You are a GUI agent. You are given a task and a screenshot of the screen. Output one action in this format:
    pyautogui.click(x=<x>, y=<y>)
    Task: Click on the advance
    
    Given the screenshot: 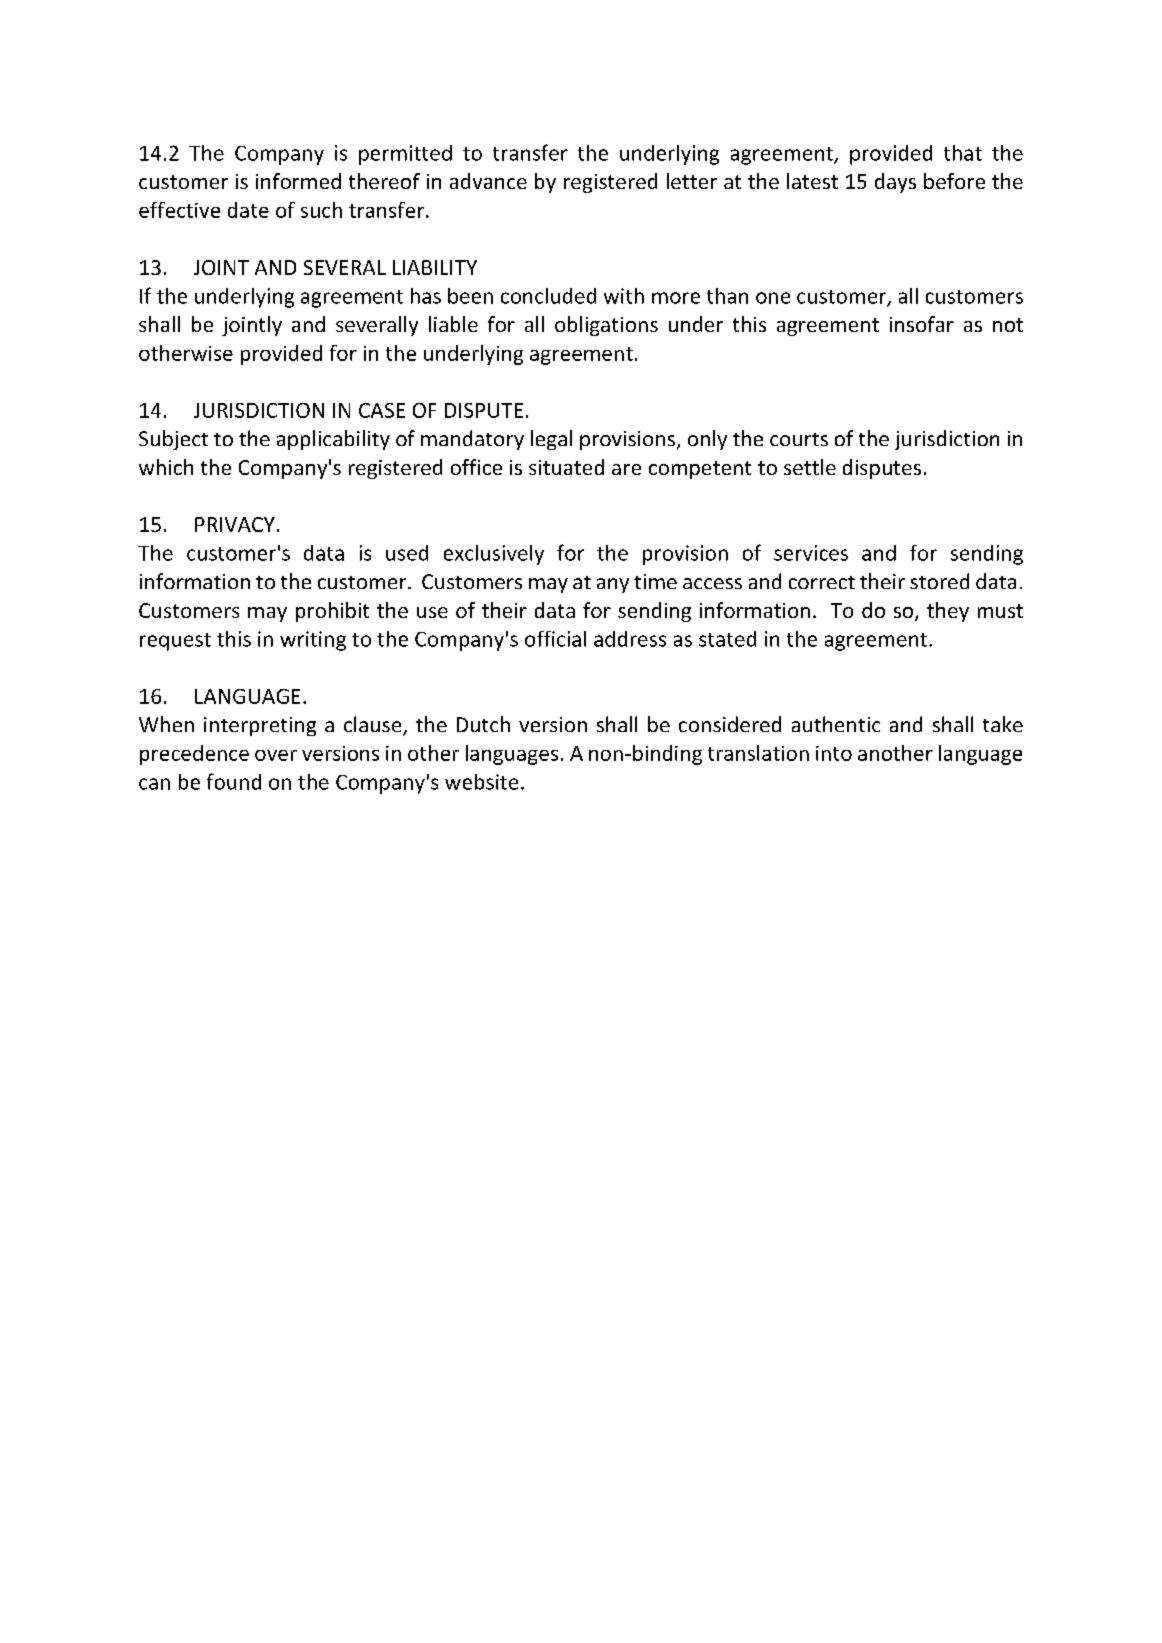 What is the action you would take?
    pyautogui.click(x=488, y=181)
